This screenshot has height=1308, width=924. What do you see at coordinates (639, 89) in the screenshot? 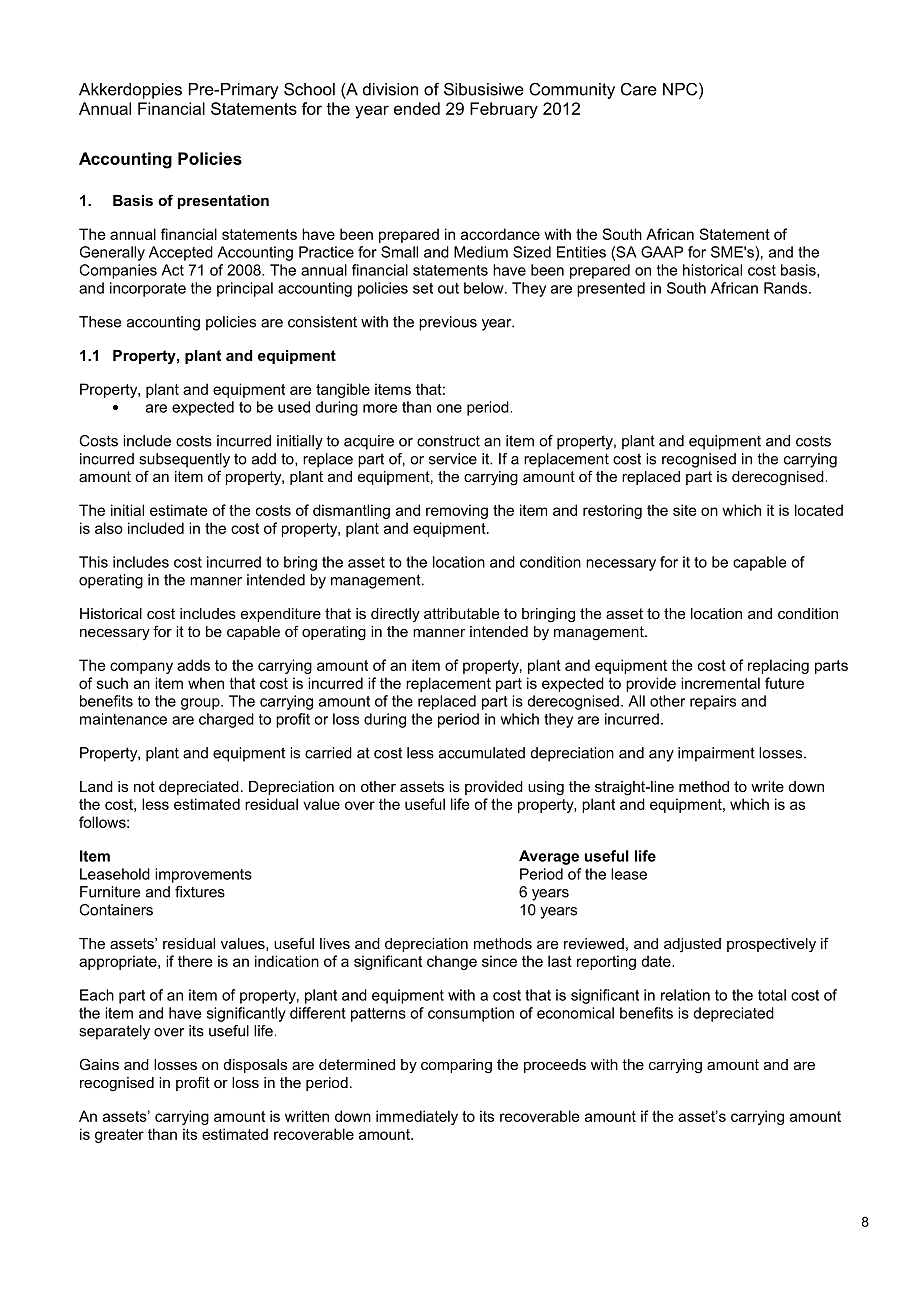
I see `Care` at bounding box center [639, 89].
